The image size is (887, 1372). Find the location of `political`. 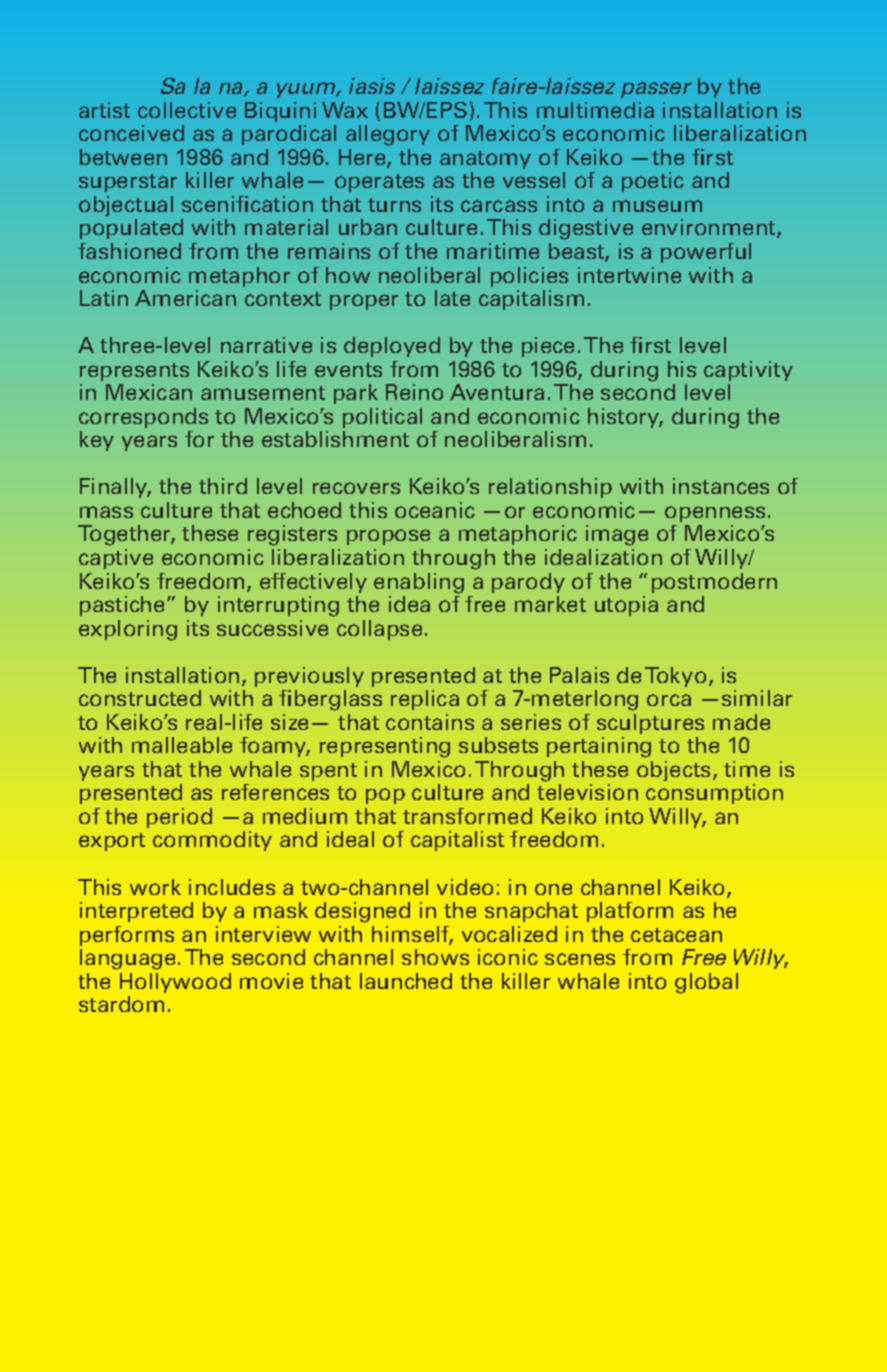

political is located at coordinates (382, 418).
